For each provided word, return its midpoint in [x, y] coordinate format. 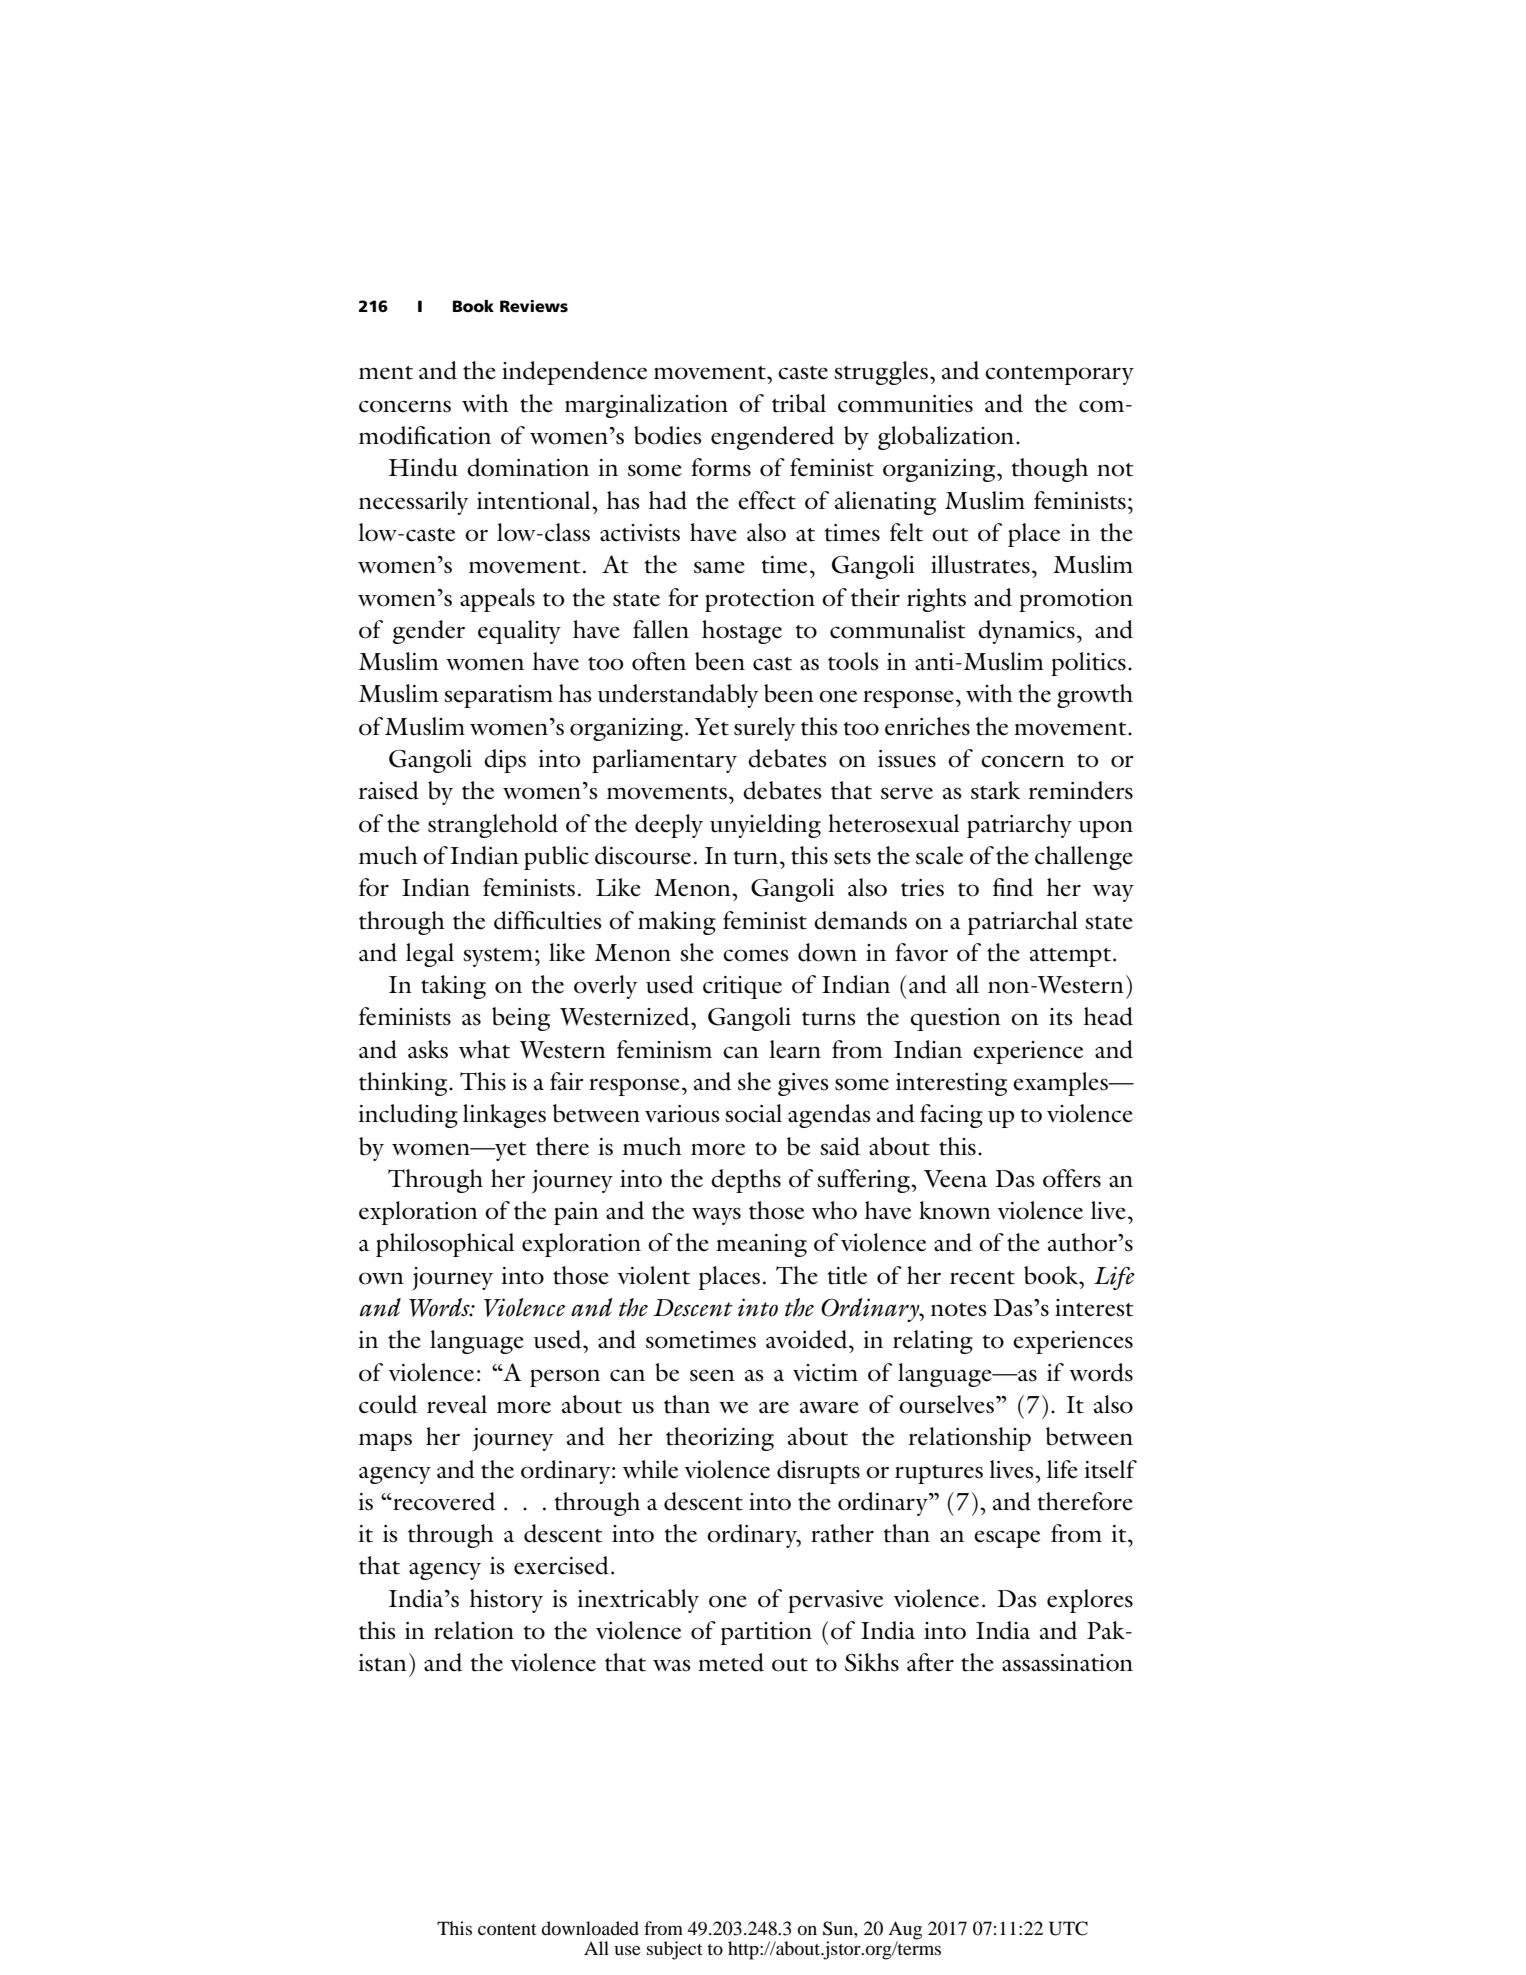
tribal [799, 403]
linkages [504, 1116]
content [507, 1929]
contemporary [1059, 375]
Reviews [534, 306]
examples [1061, 1084]
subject [674, 1950]
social [753, 1113]
